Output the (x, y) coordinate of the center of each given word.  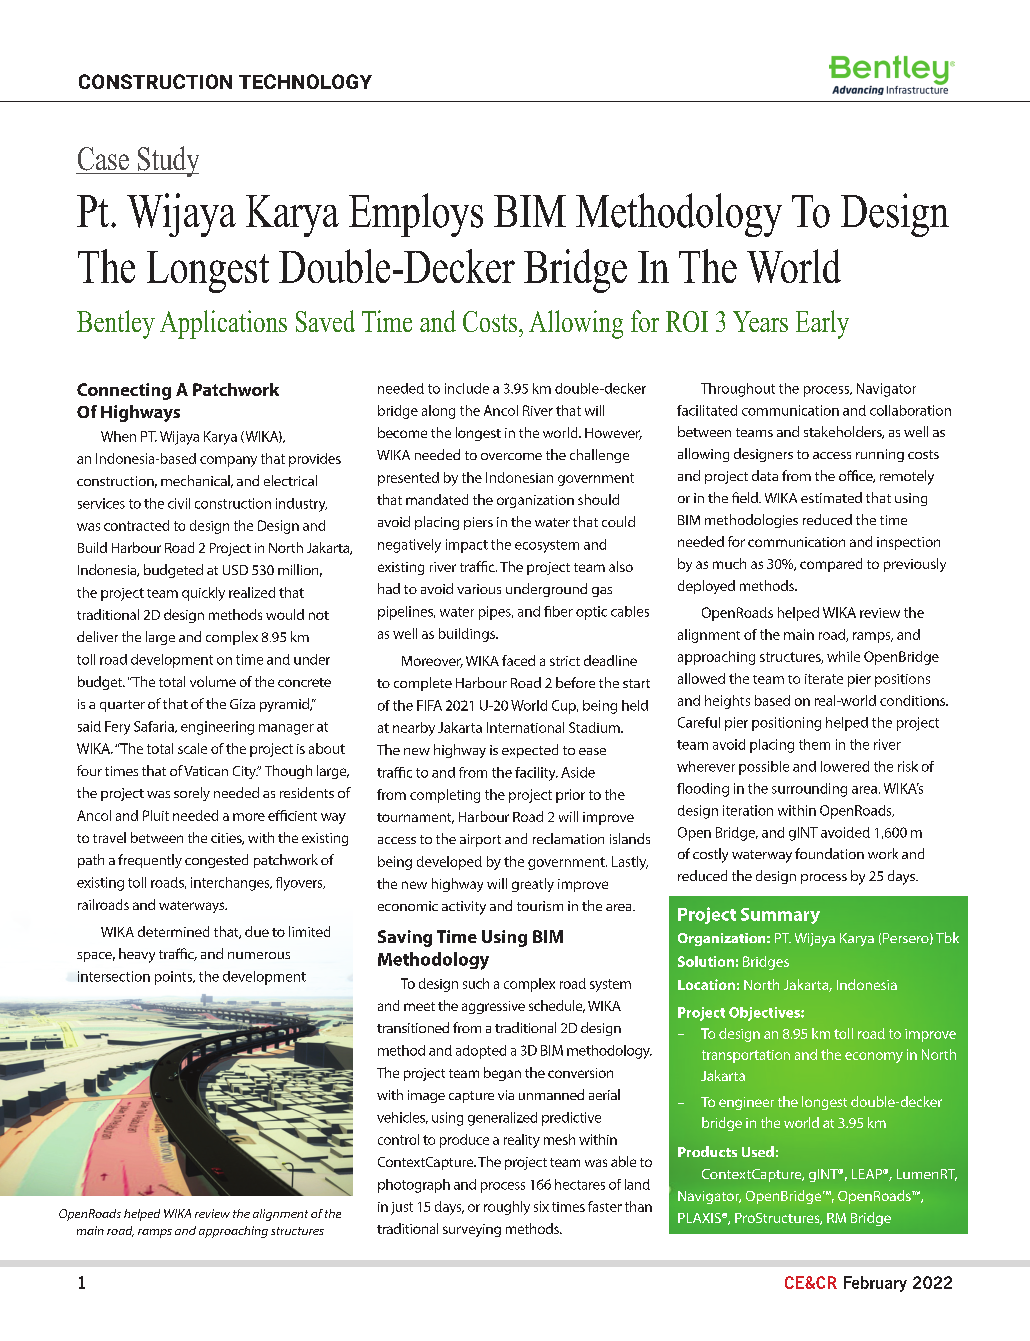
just (402, 1208)
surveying (472, 1230)
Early (822, 324)
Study (167, 161)
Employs (416, 215)
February (875, 1284)
